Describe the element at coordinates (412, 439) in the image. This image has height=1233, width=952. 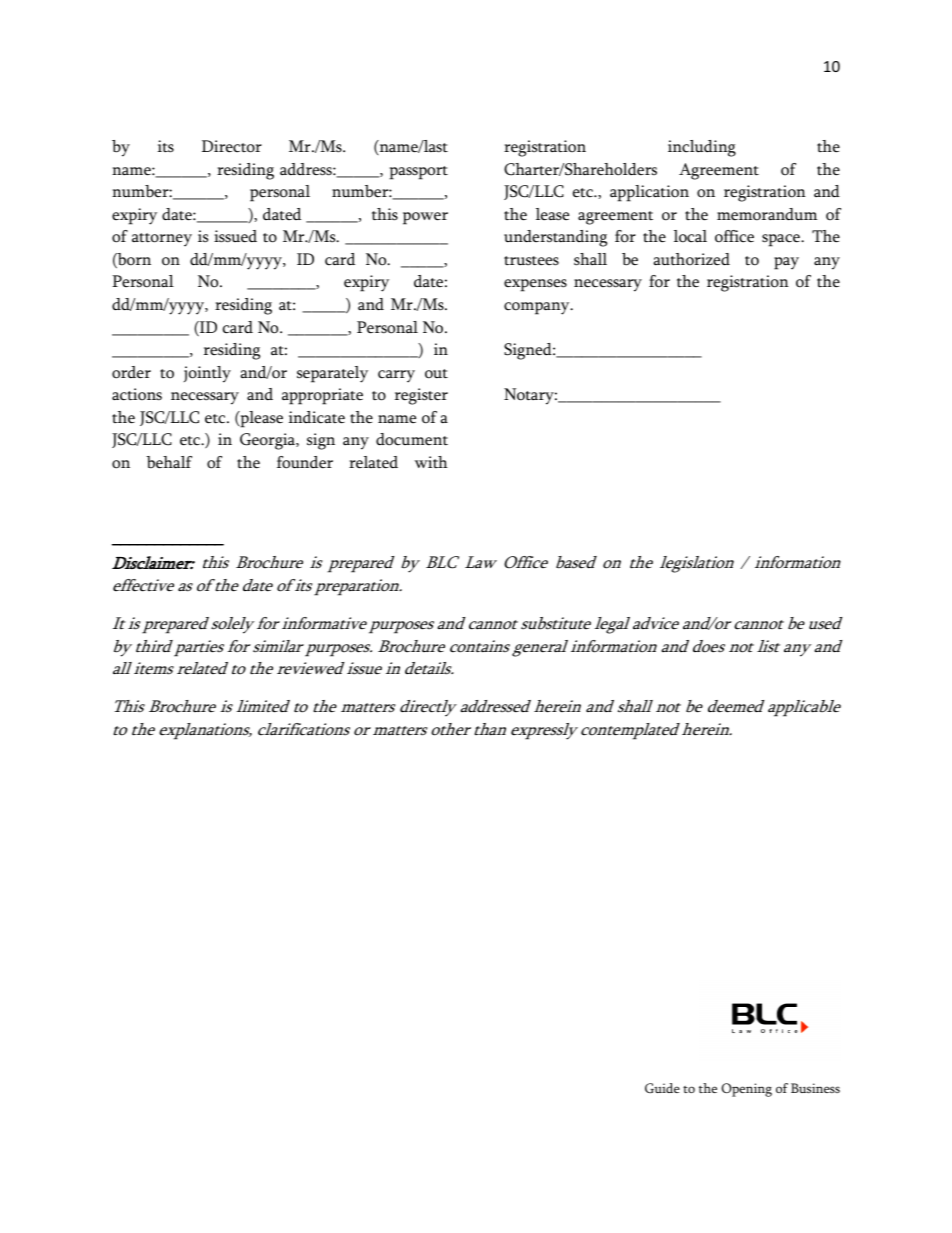
I see `document` at that location.
